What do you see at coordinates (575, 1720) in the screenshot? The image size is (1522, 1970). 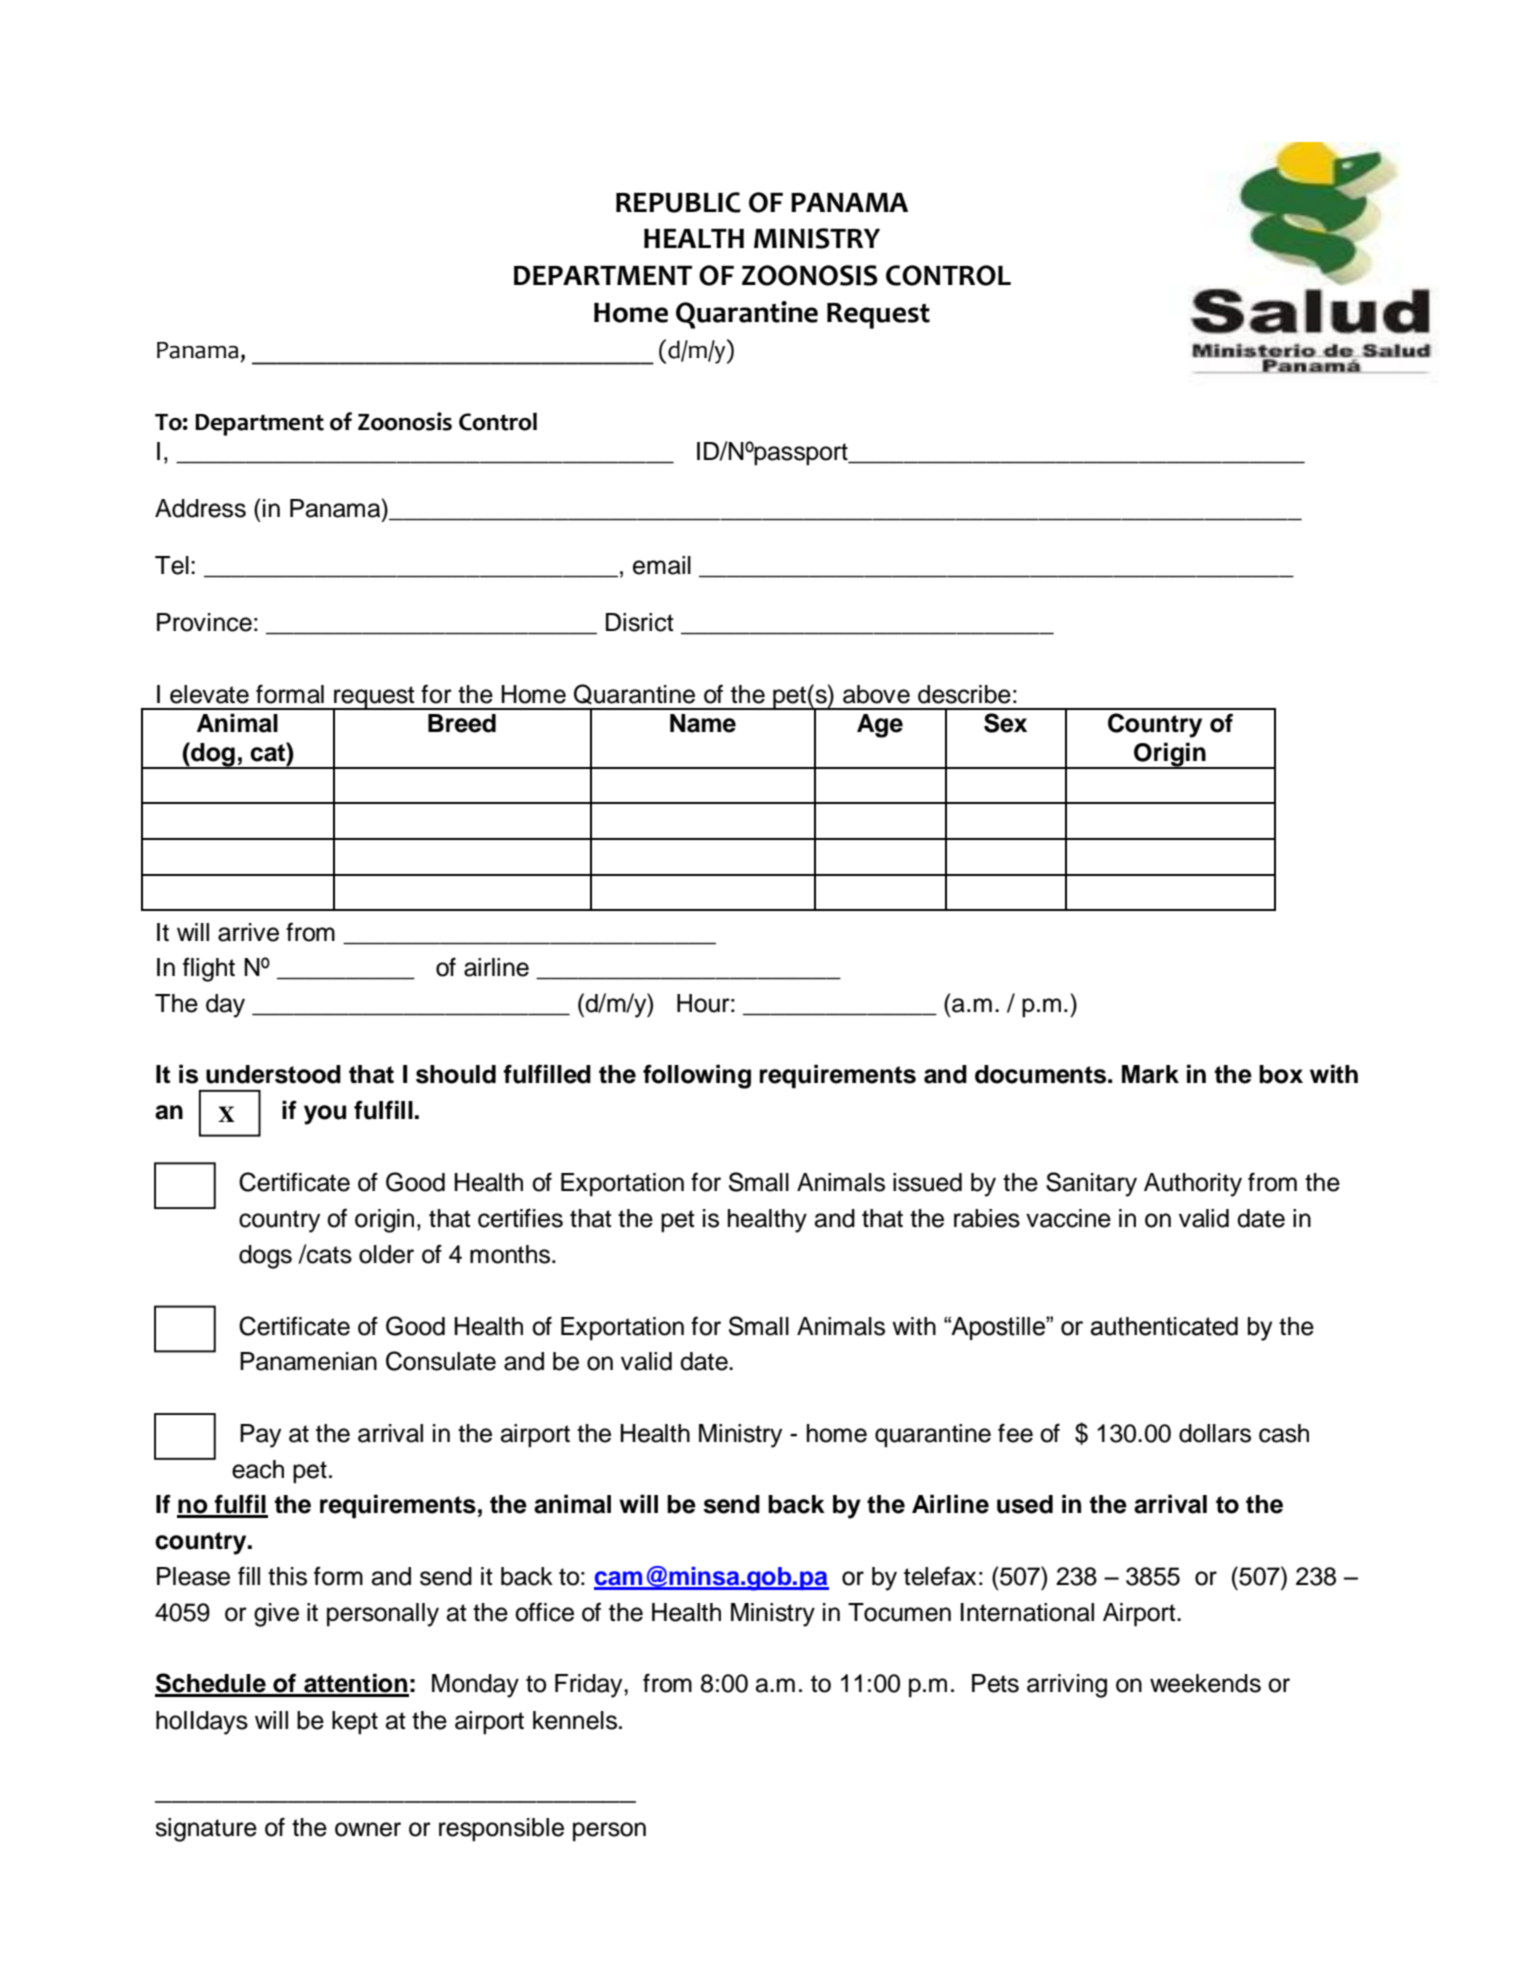 I see `kennels` at bounding box center [575, 1720].
